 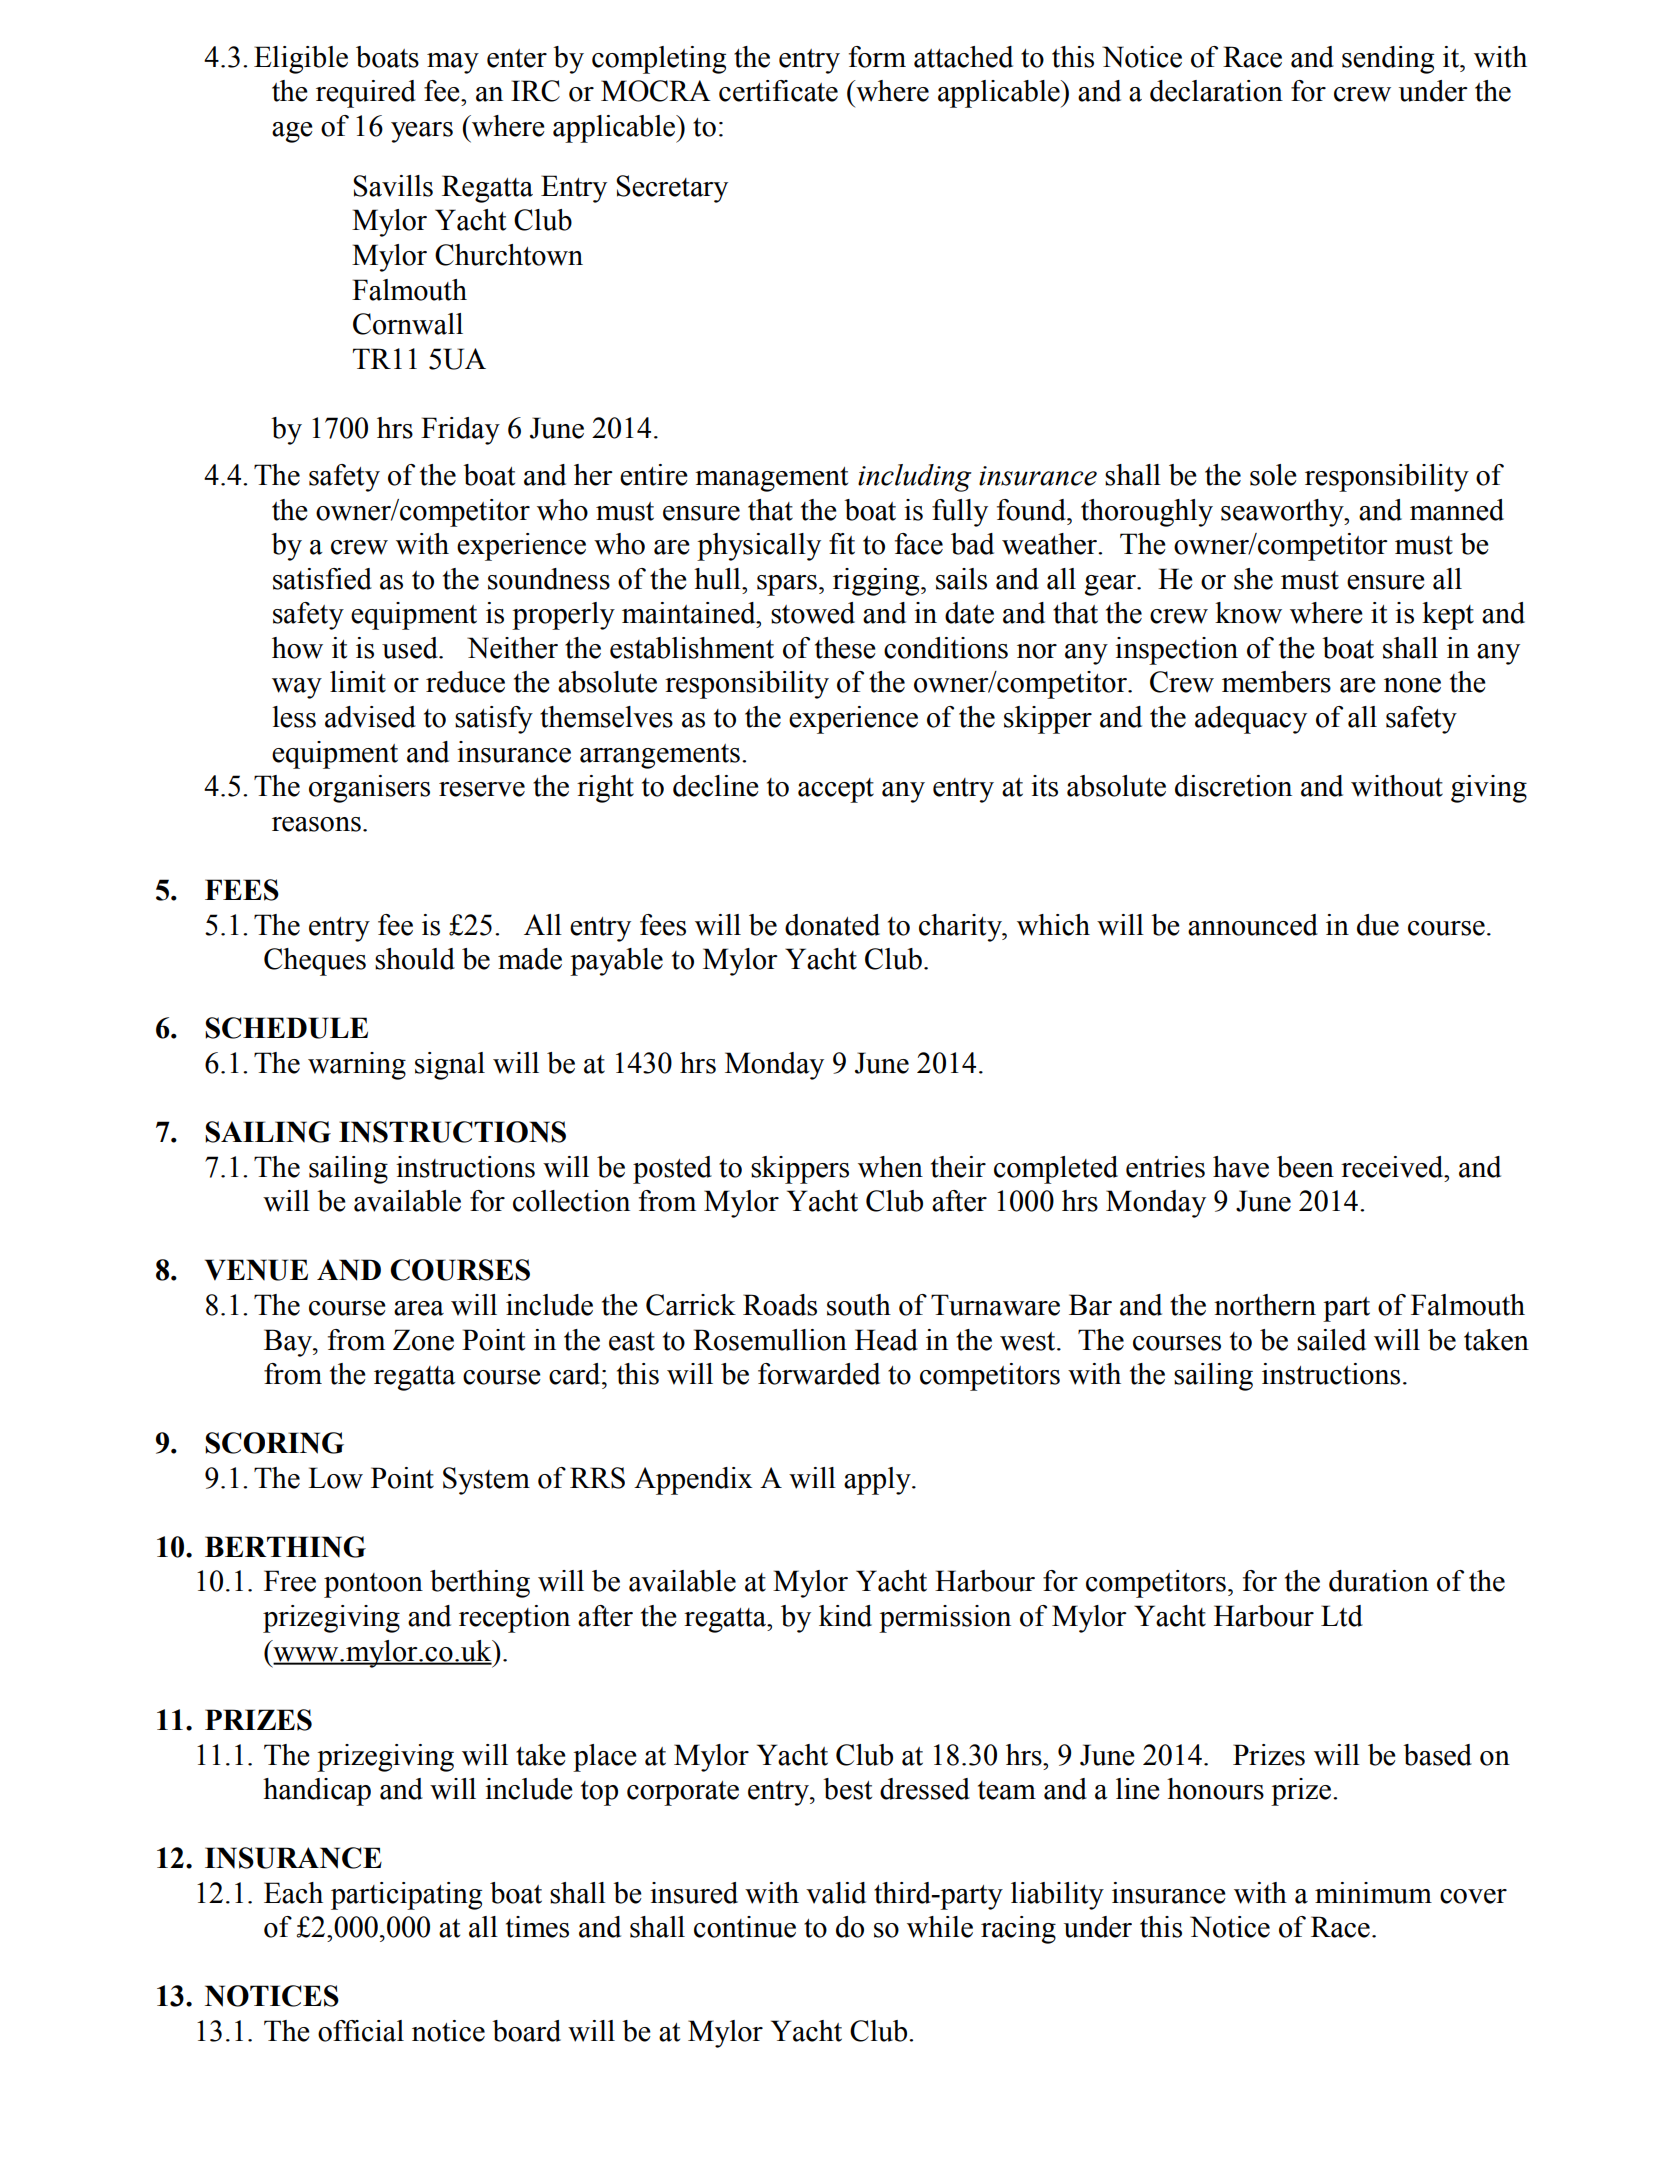 What do you see at coordinates (940, 1927) in the image?
I see `while` at bounding box center [940, 1927].
